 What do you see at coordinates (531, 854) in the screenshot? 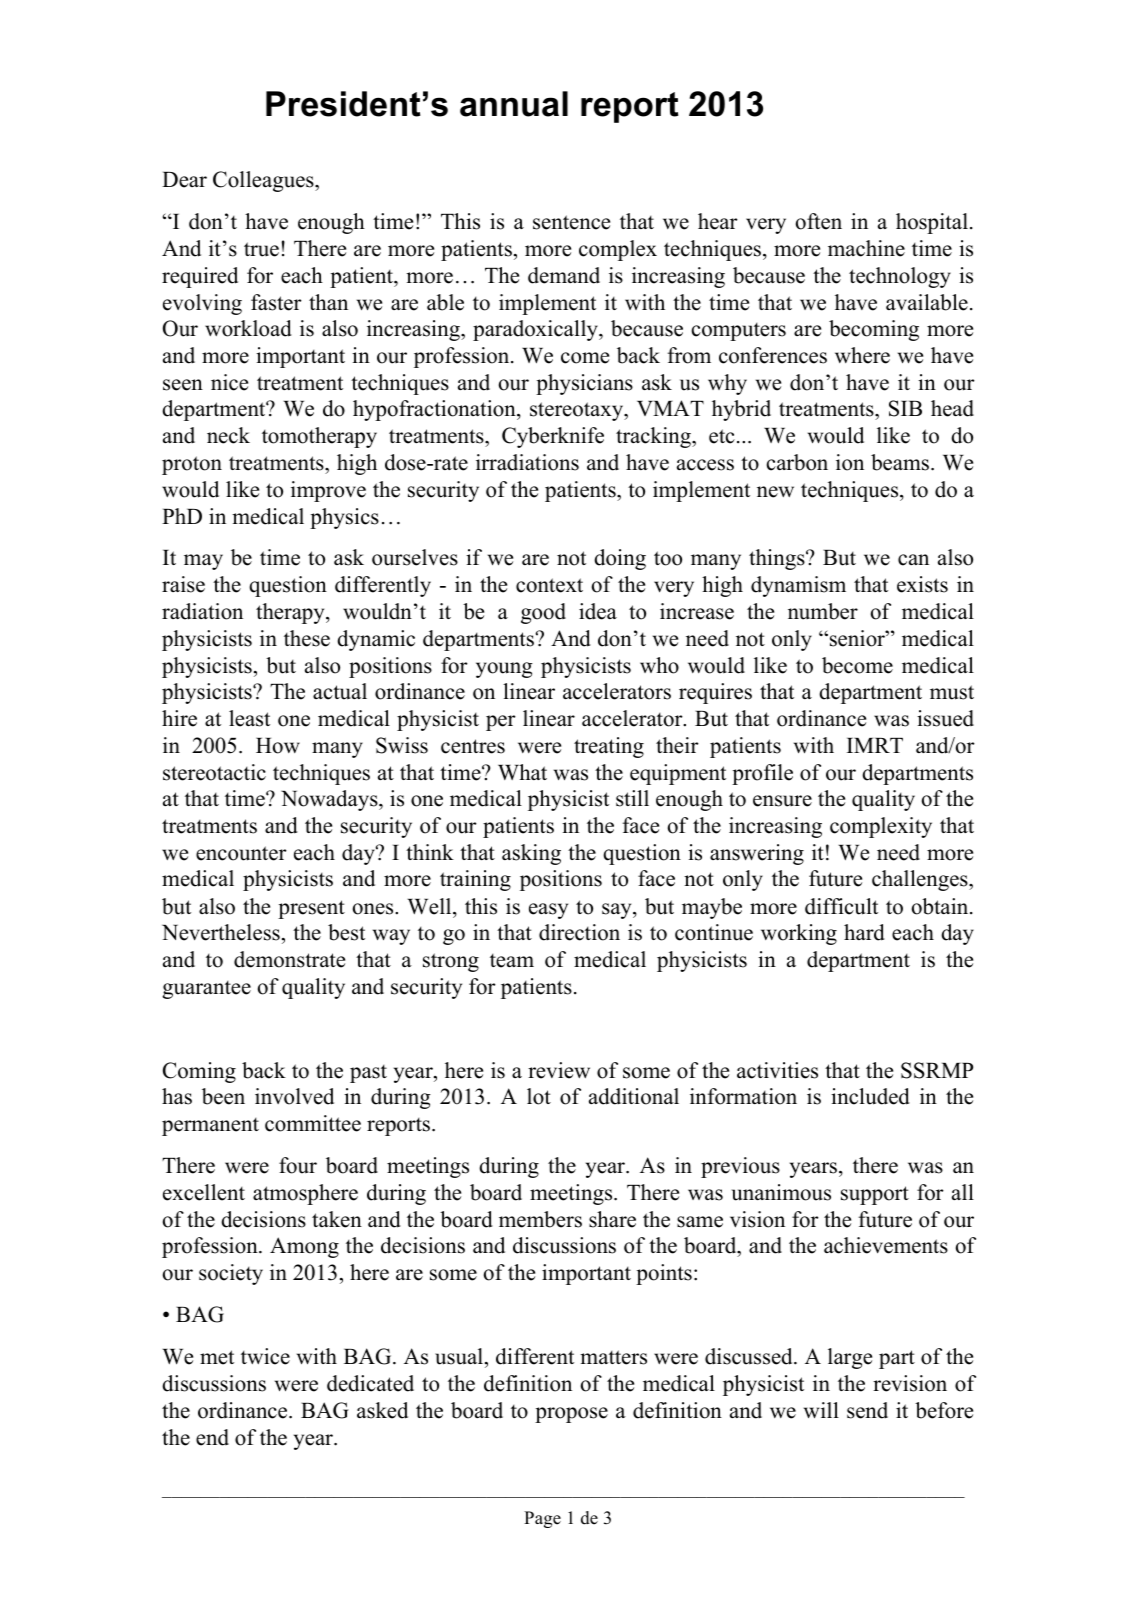
I see `asking` at bounding box center [531, 854].
